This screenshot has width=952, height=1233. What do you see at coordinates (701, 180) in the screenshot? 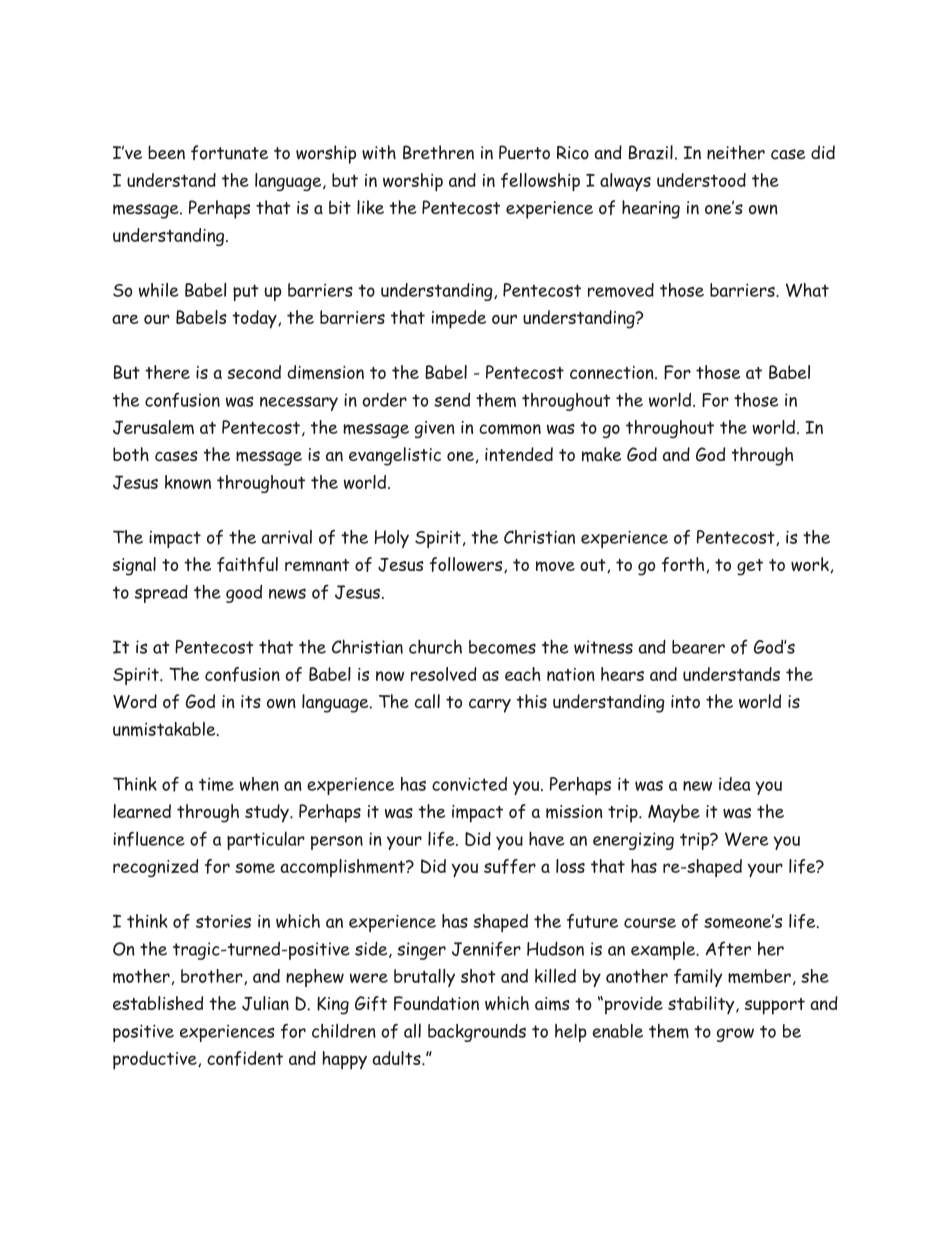
I see `understood` at bounding box center [701, 180].
